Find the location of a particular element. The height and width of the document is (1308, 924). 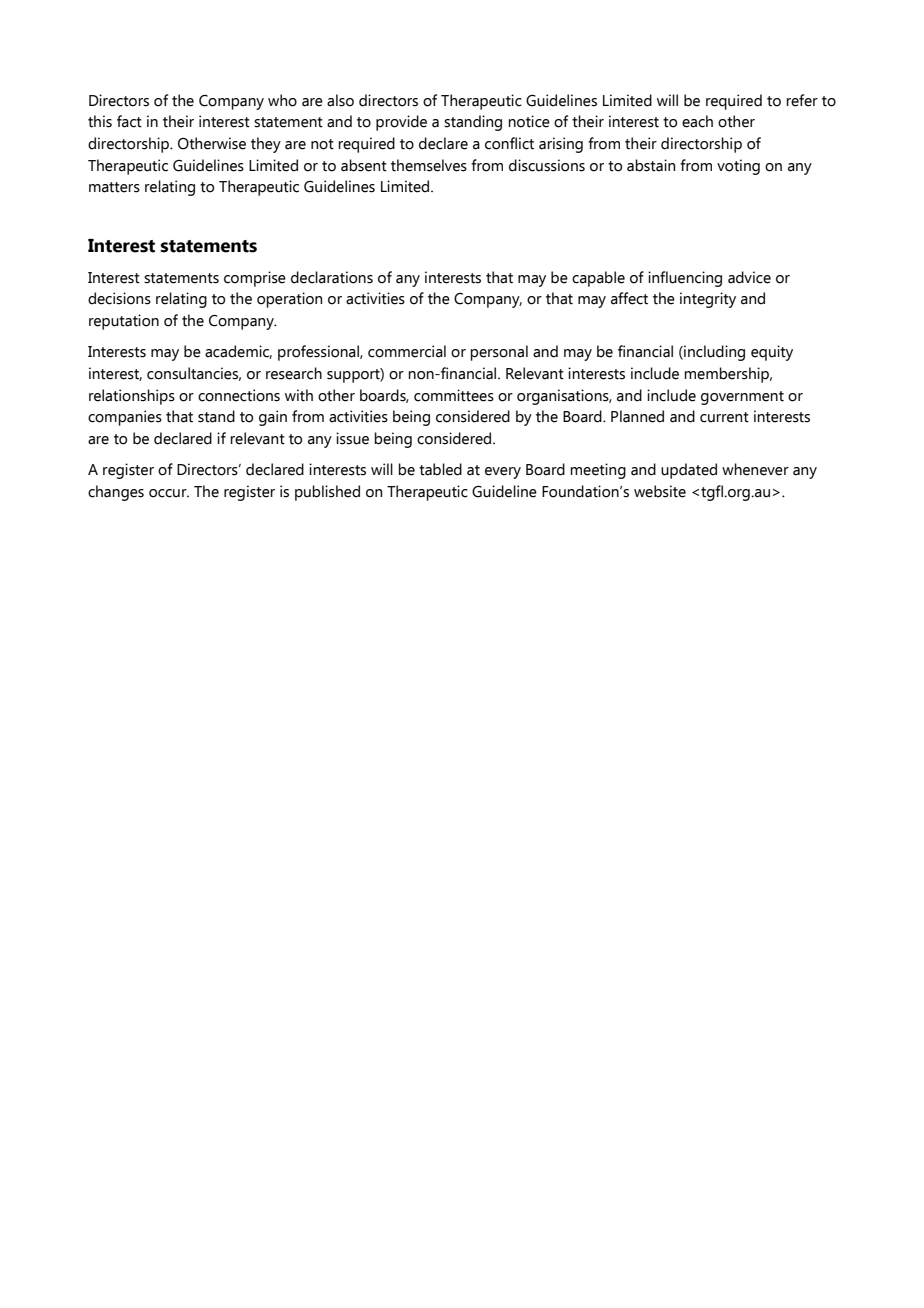

fact is located at coordinates (129, 121).
